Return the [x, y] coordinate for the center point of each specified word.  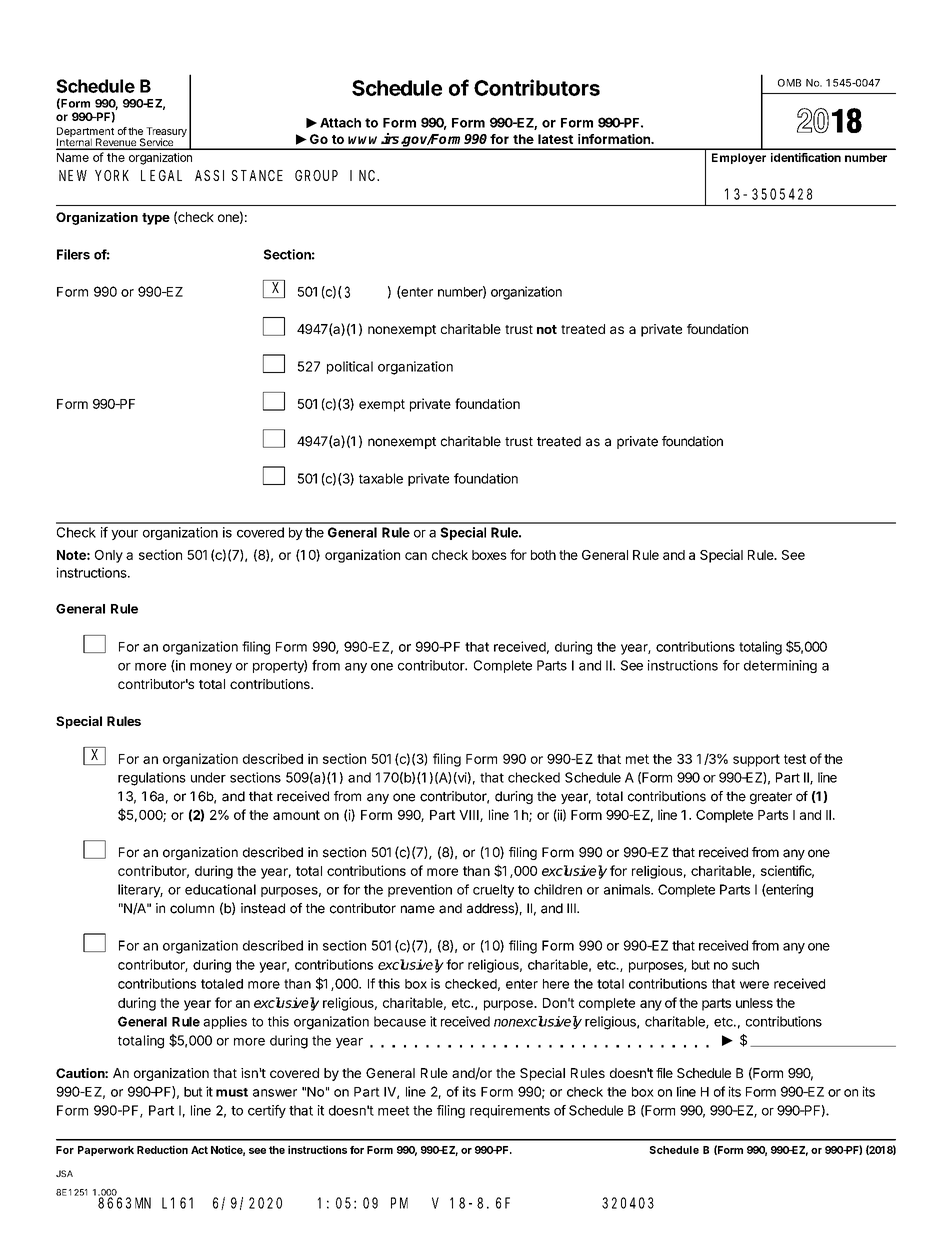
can [416, 556]
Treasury [165, 133]
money [211, 668]
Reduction [162, 1149]
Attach [340, 123]
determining [780, 666]
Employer [739, 158]
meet [393, 1111]
